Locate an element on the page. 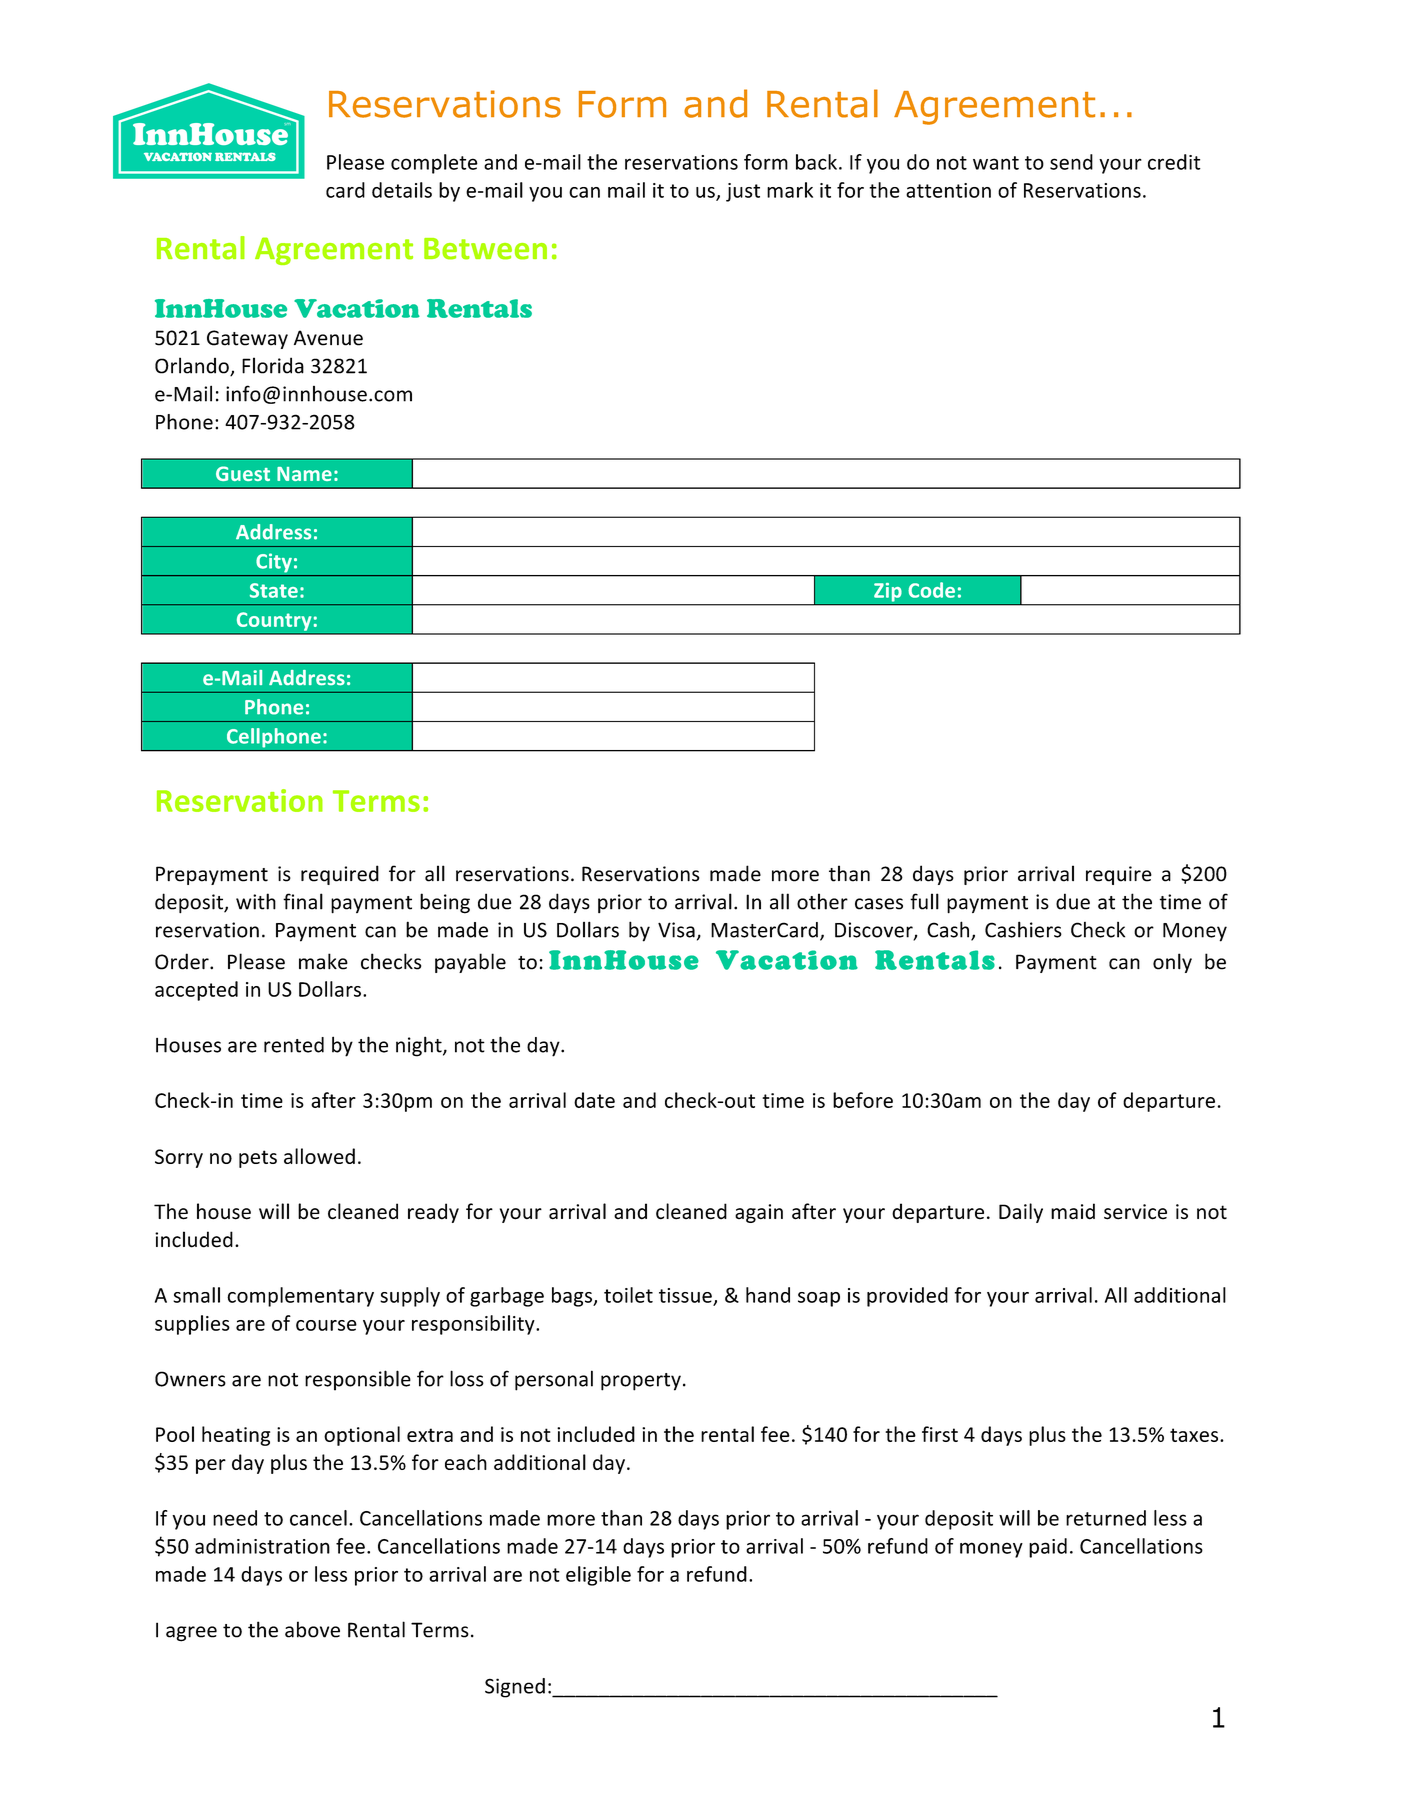 This document has width=1403, height=1816. just is located at coordinates (743, 192).
